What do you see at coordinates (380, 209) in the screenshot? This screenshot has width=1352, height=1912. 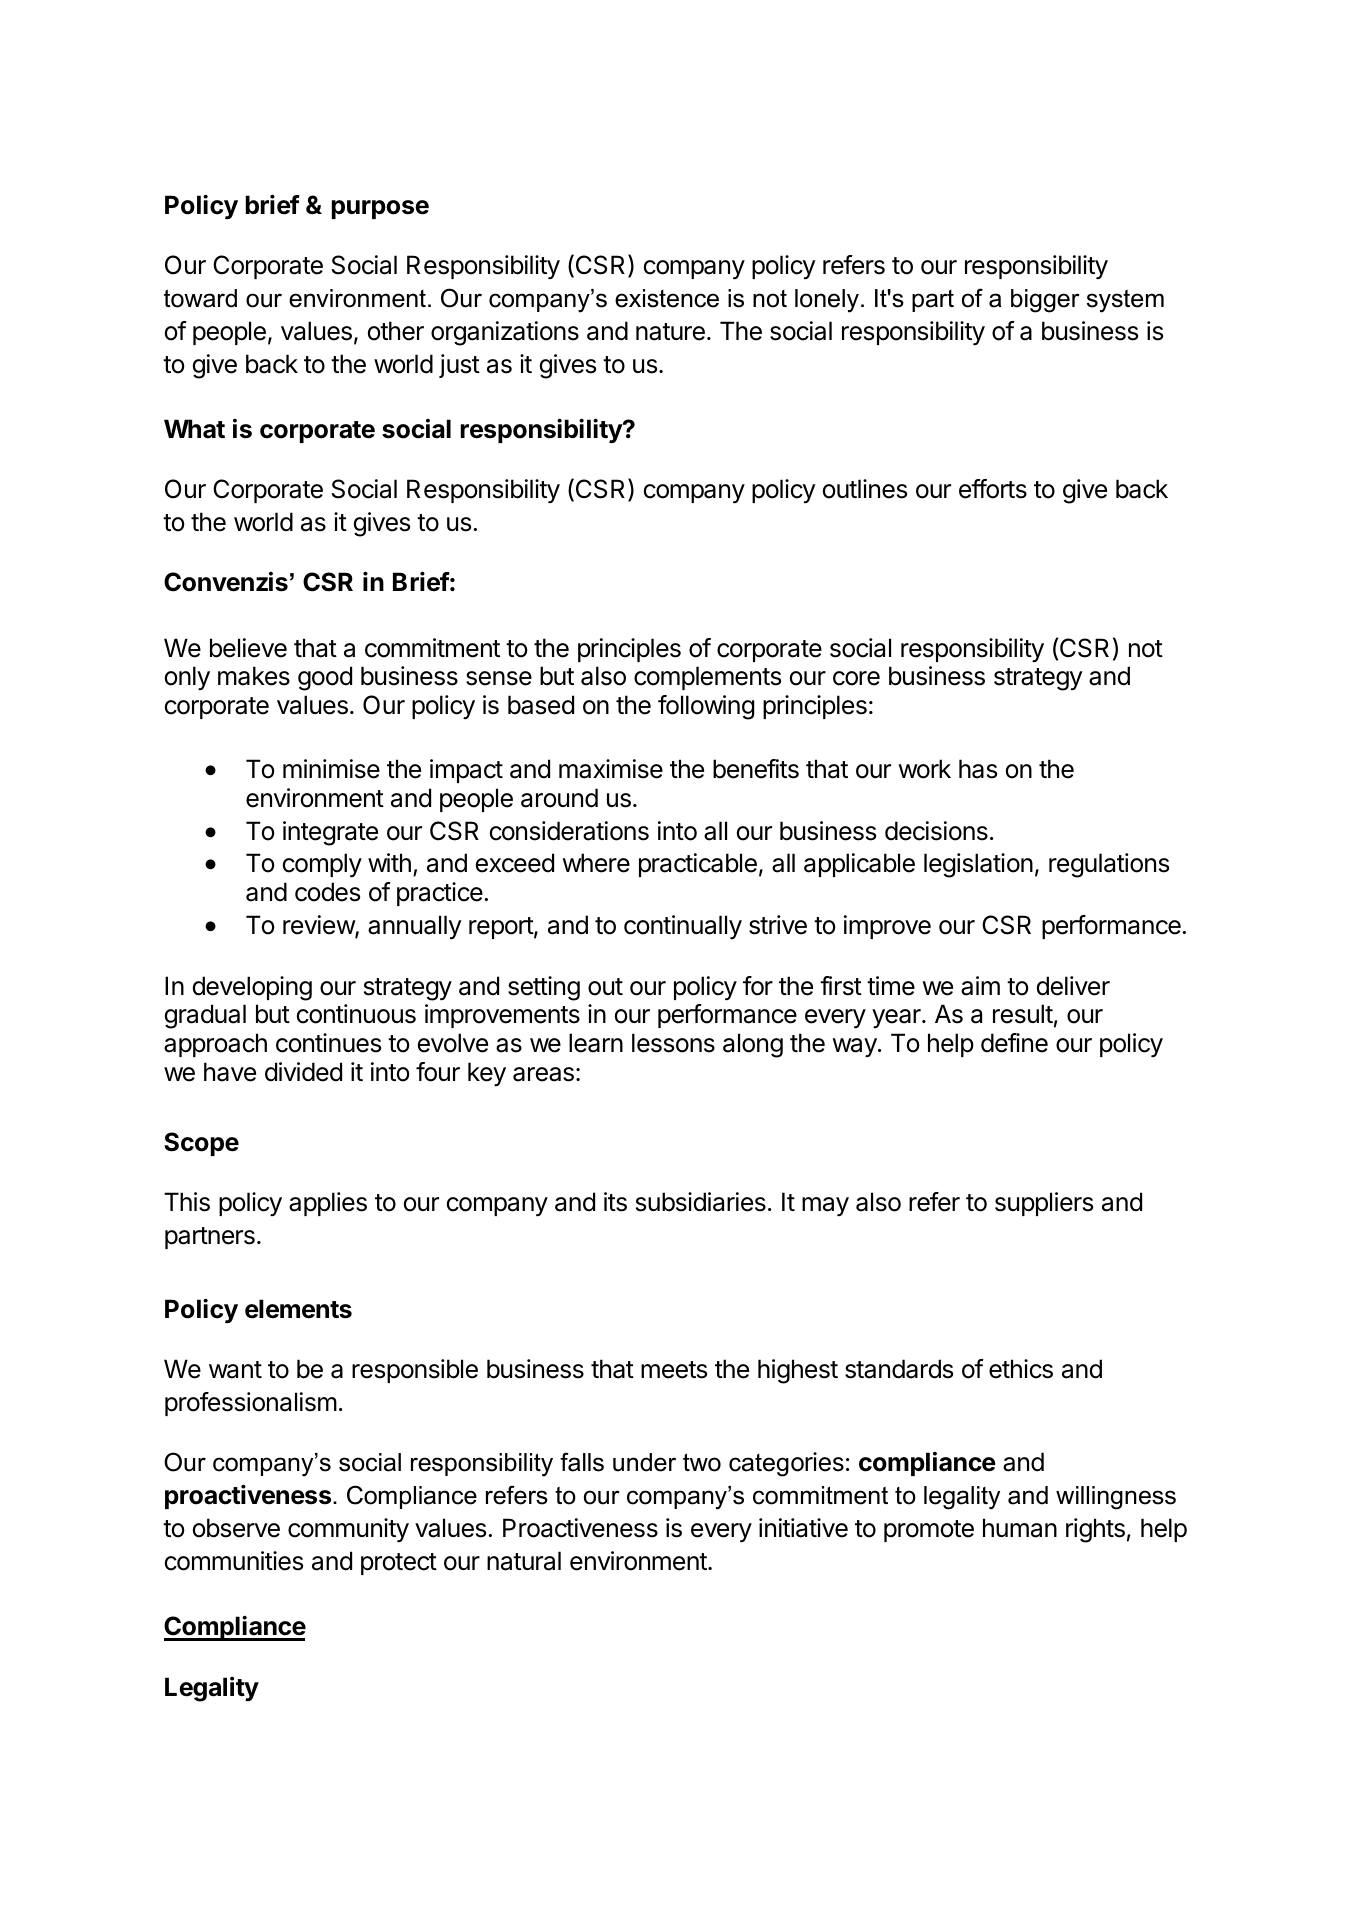 I see `purpose` at bounding box center [380, 209].
